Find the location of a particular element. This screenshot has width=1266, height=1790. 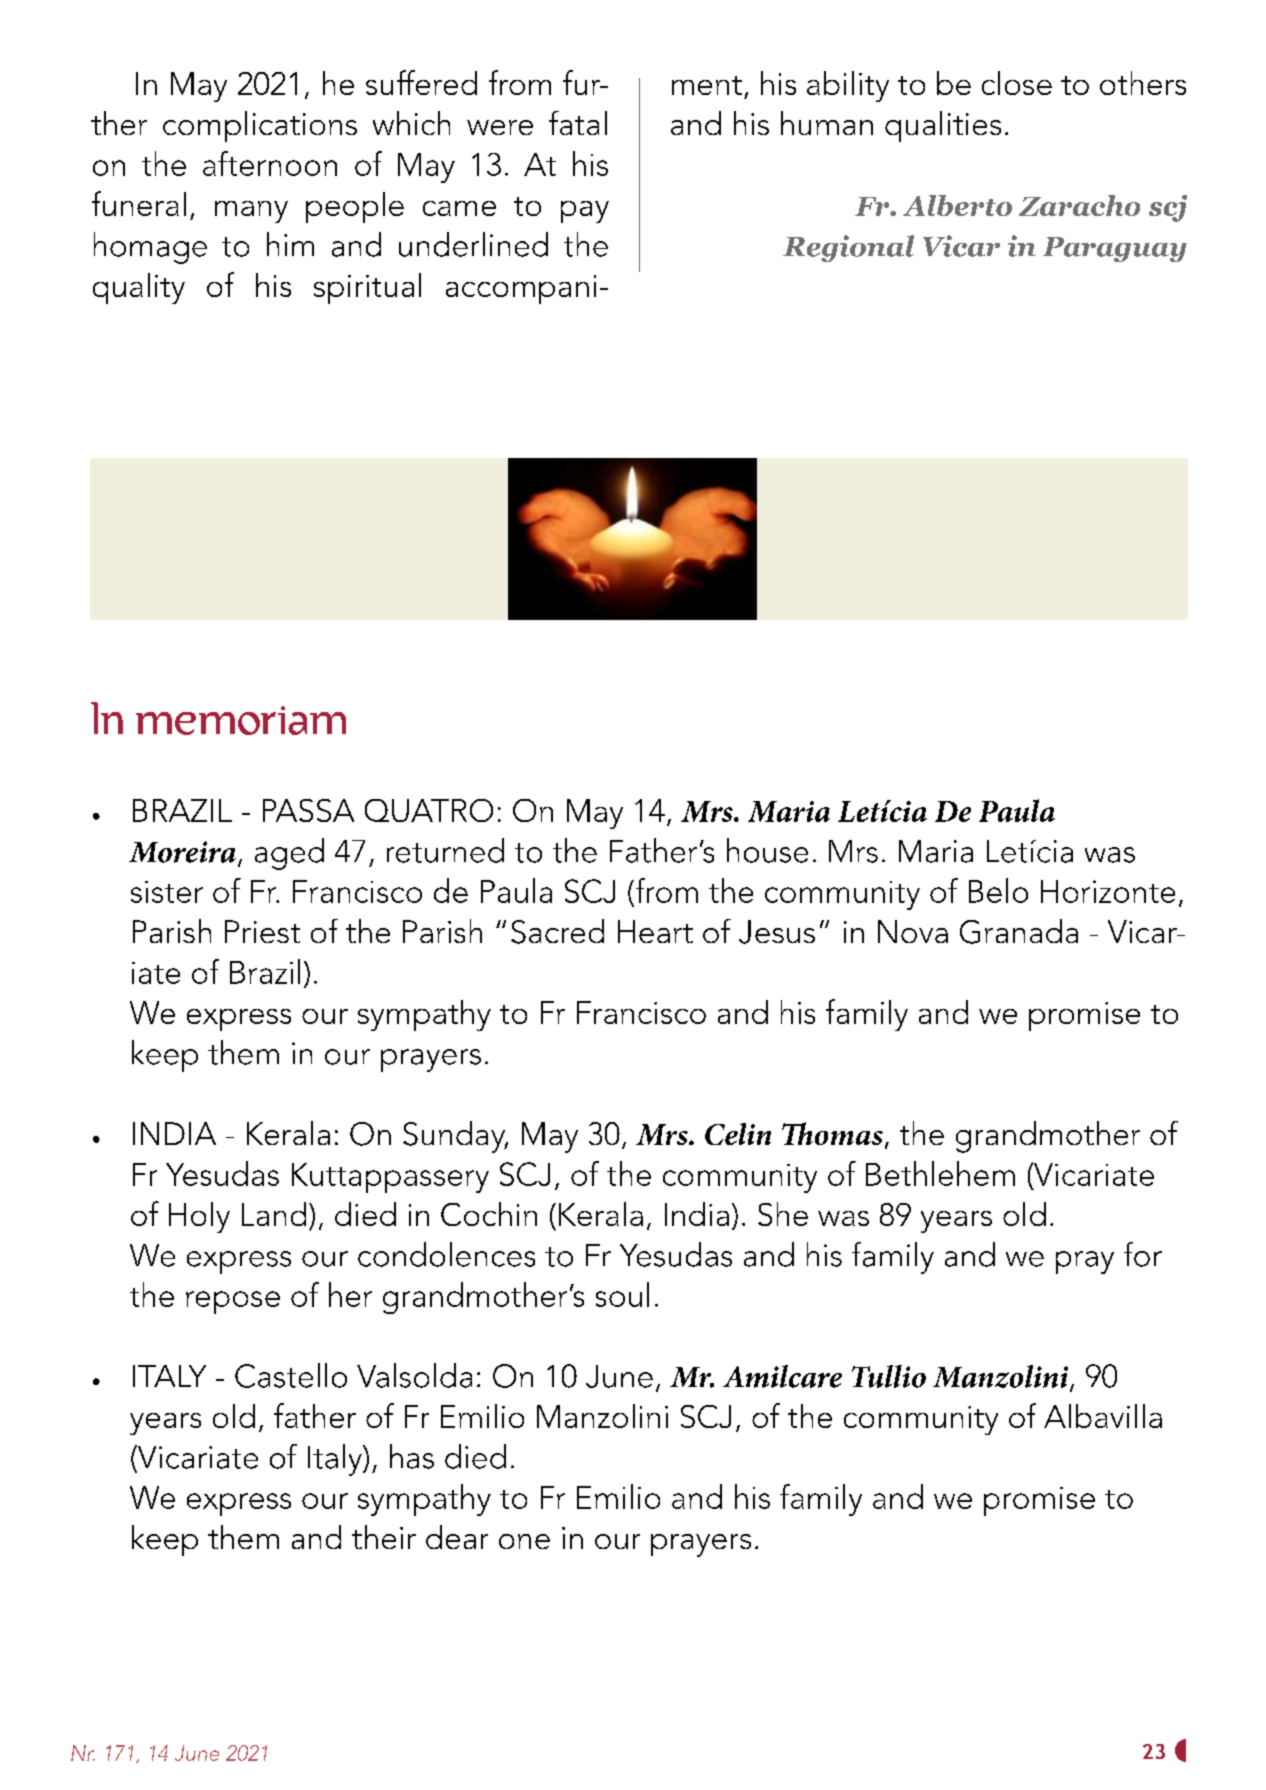

one is located at coordinates (524, 1541).
